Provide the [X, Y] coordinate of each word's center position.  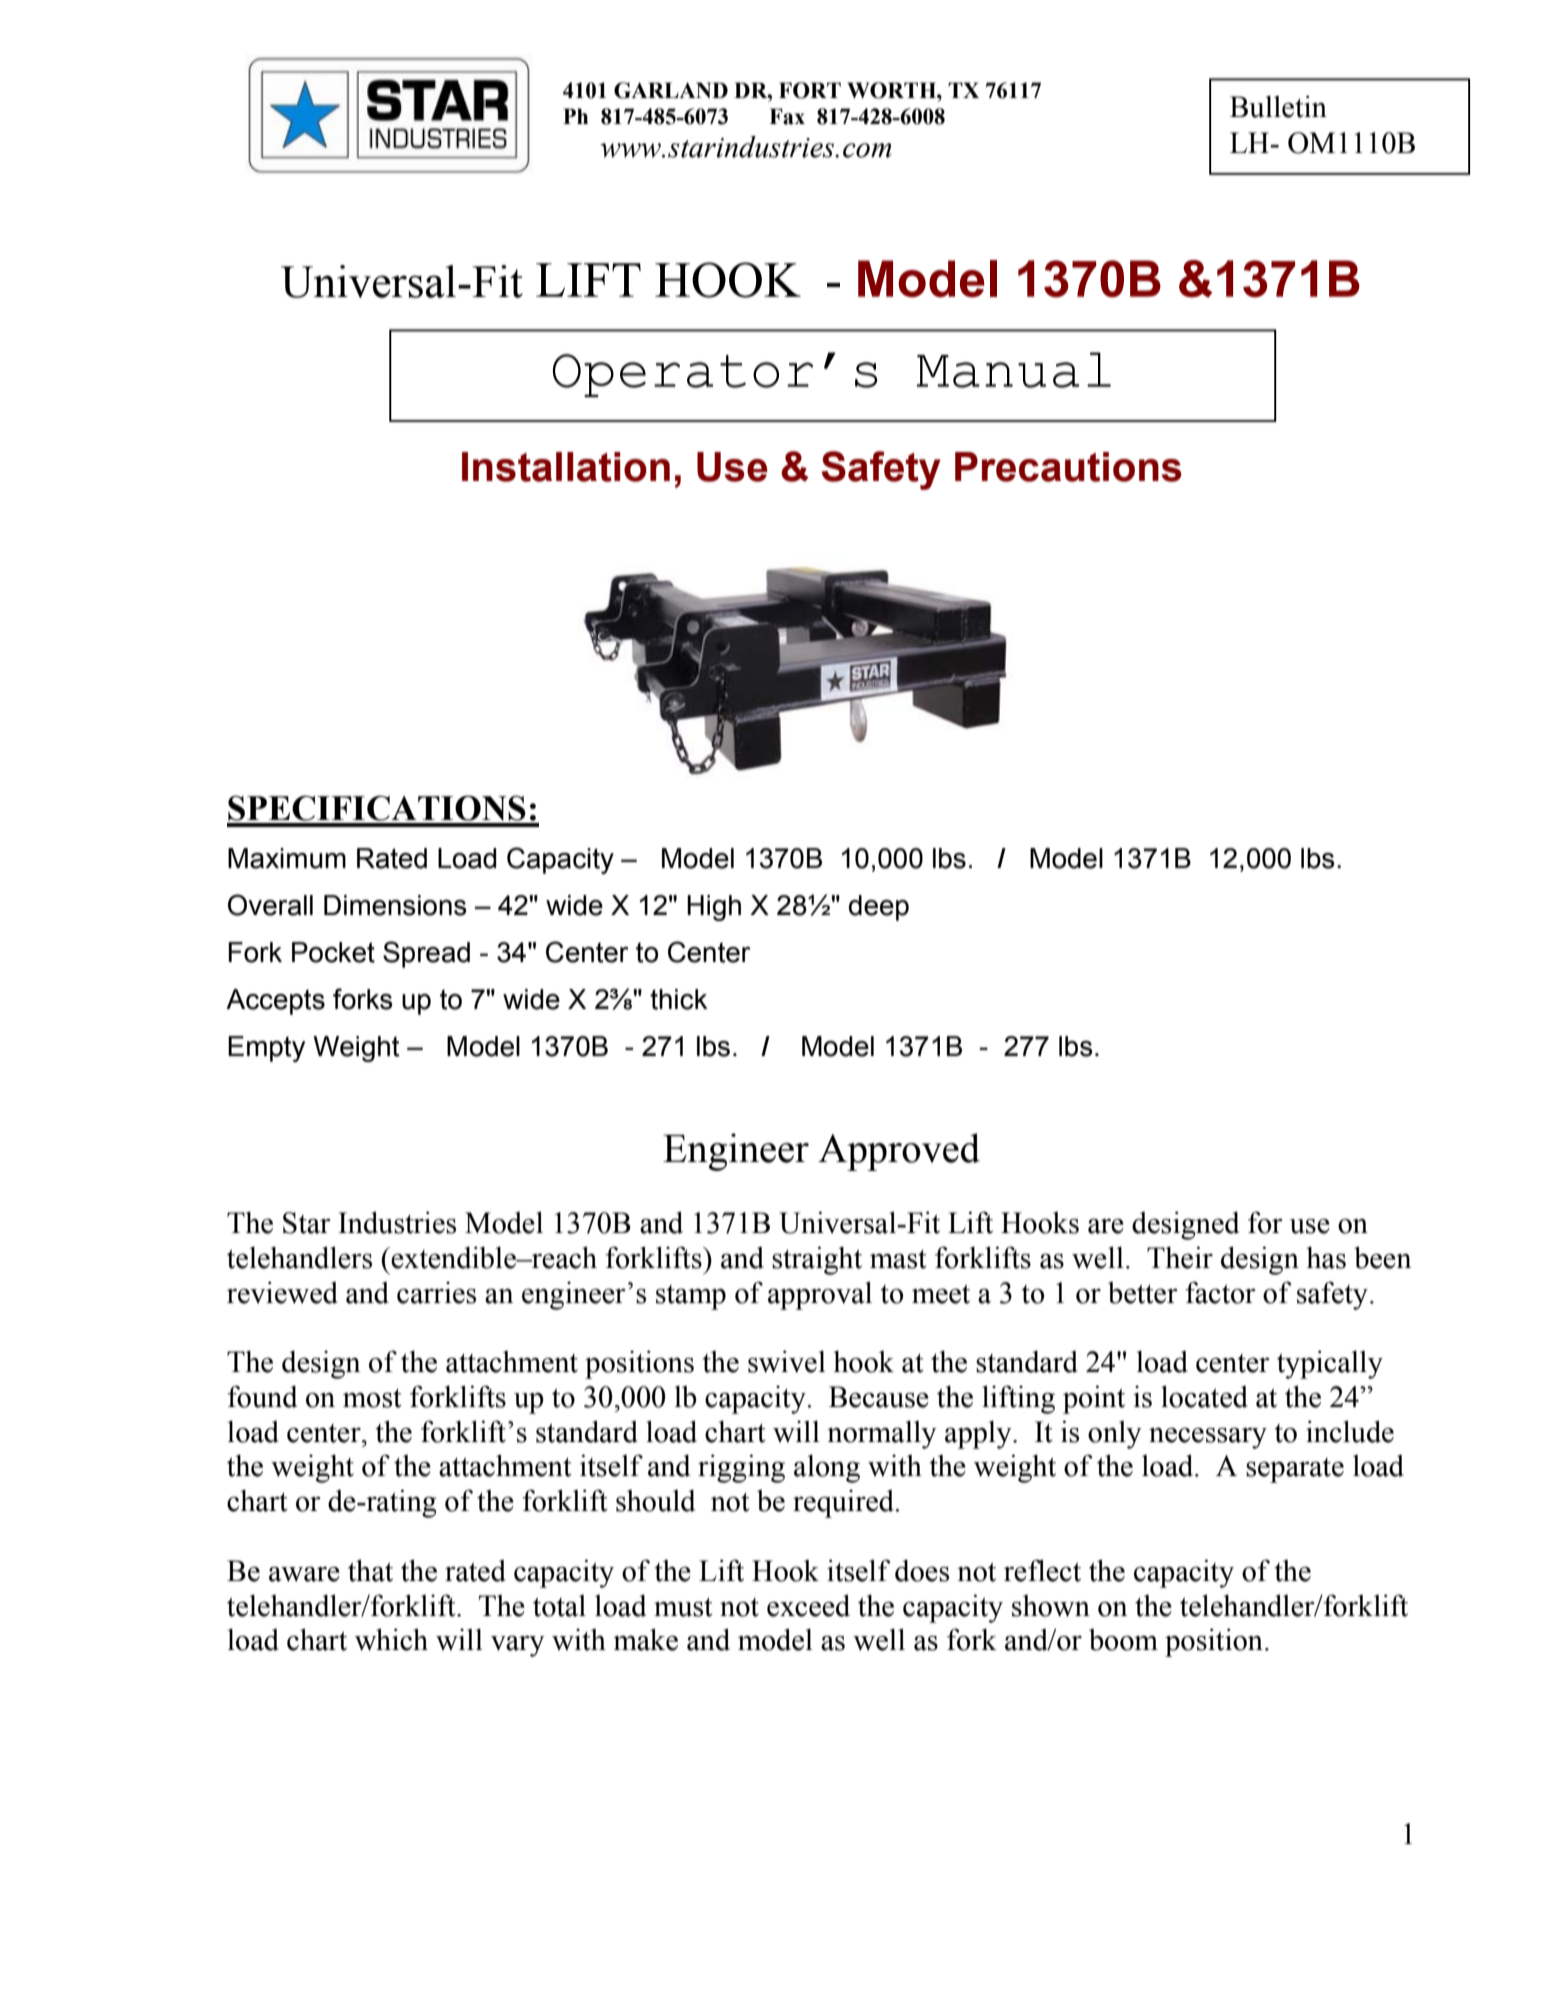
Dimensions [395, 905]
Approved [899, 1152]
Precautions [1068, 467]
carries [436, 1293]
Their [1180, 1257]
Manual [1013, 370]
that [370, 1570]
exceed [808, 1605]
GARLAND [671, 90]
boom [1123, 1640]
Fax [787, 116]
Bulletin [1278, 106]
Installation [566, 467]
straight [817, 1260]
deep [879, 908]
